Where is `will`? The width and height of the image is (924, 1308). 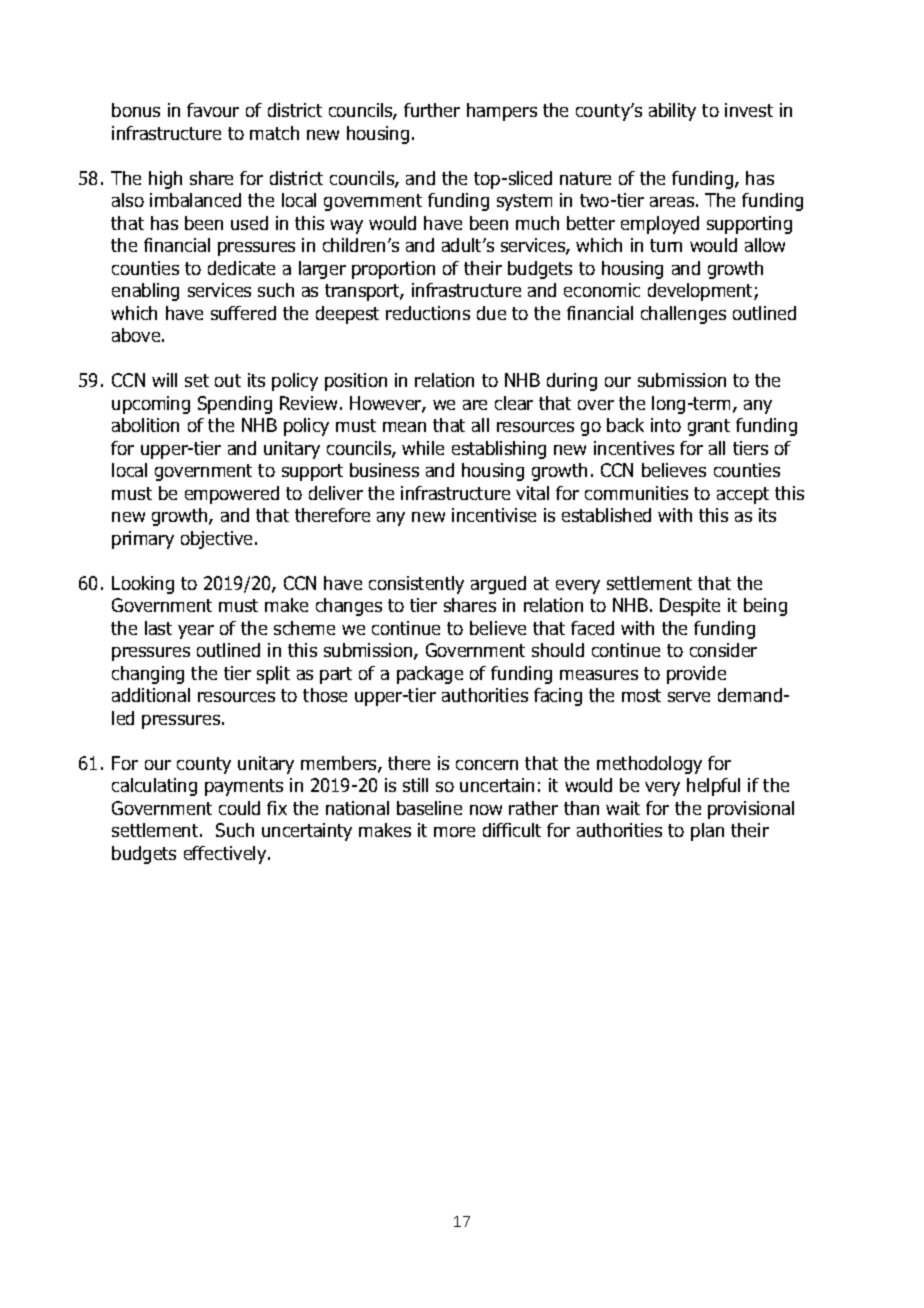
will is located at coordinates (164, 380).
